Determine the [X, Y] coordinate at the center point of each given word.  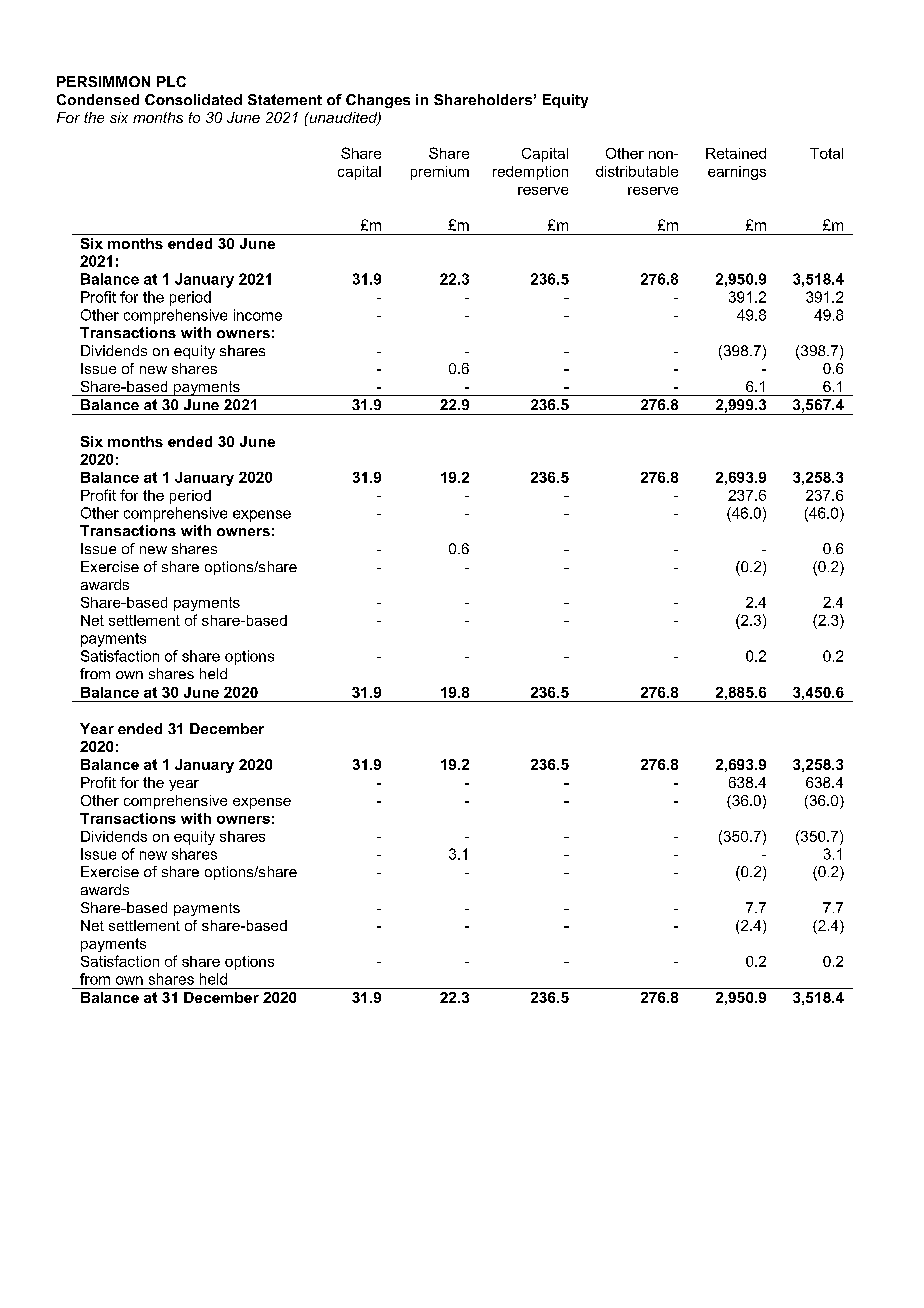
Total [826, 153]
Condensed [98, 99]
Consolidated [193, 99]
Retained [736, 153]
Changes [378, 101]
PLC [171, 81]
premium [440, 173]
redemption [530, 173]
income [258, 315]
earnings [737, 173]
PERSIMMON [103, 81]
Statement [285, 99]
